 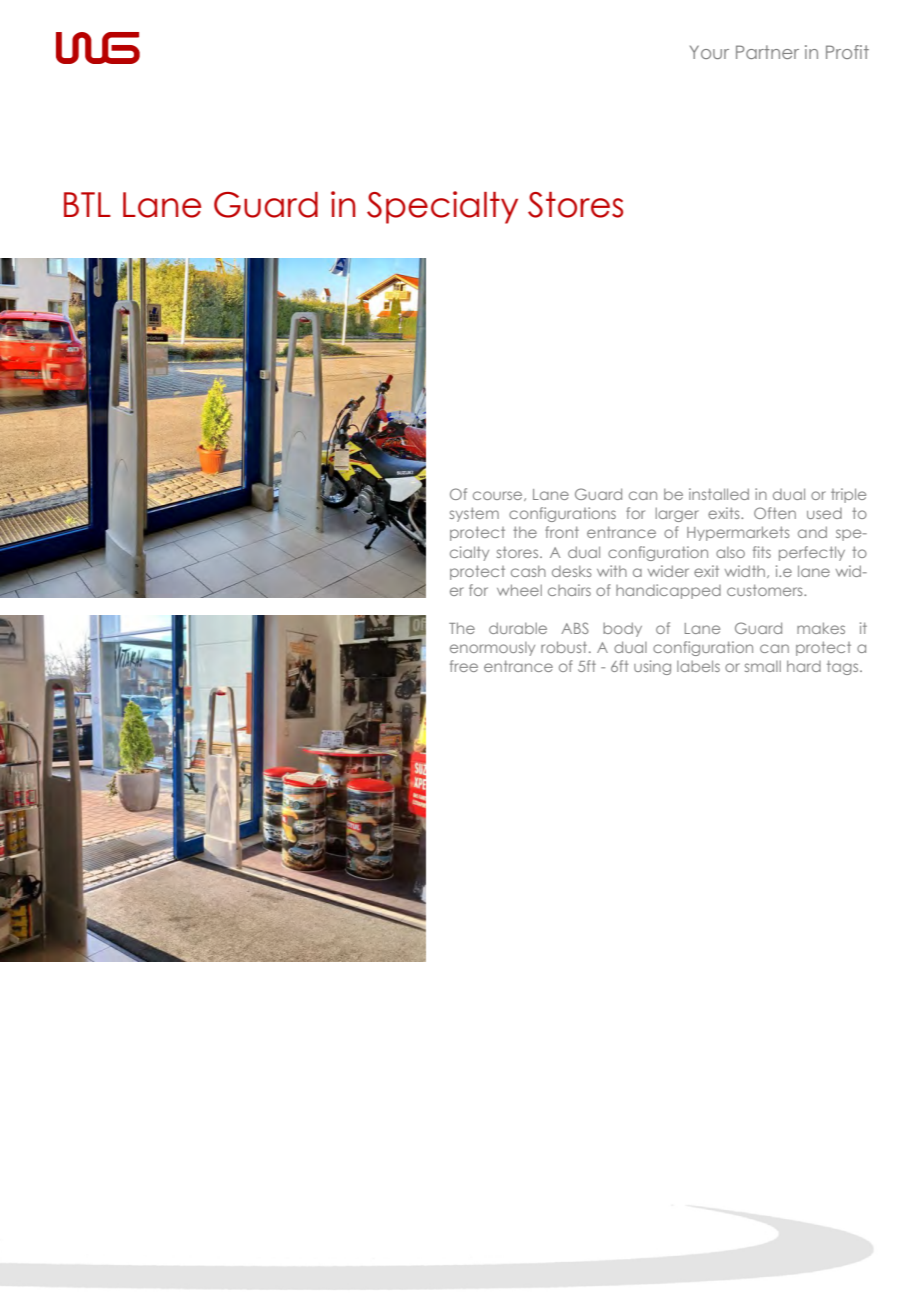 What do you see at coordinates (719, 494) in the screenshot?
I see `installed` at bounding box center [719, 494].
